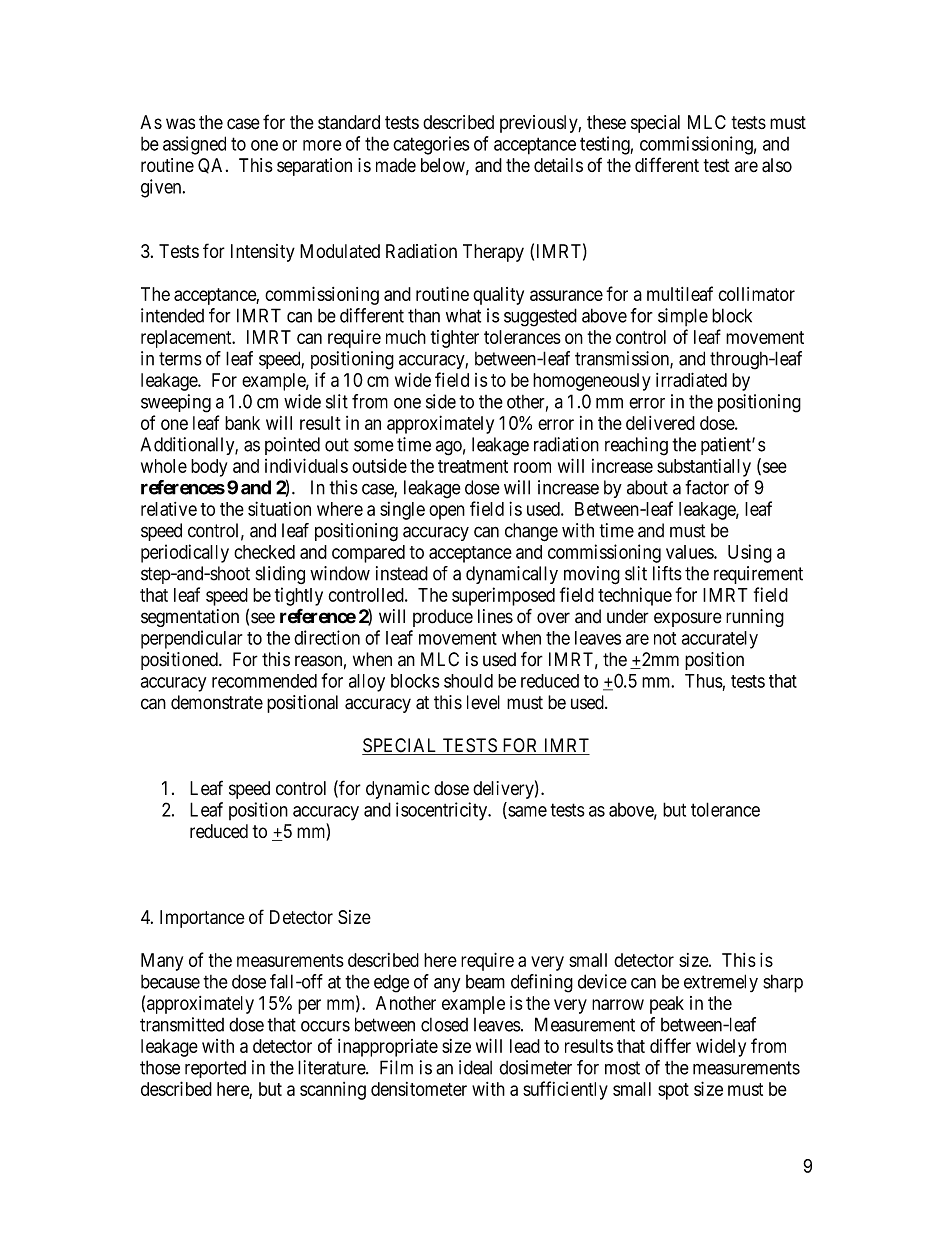  Describe the element at coordinates (475, 1067) in the screenshot. I see `ideal` at that location.
